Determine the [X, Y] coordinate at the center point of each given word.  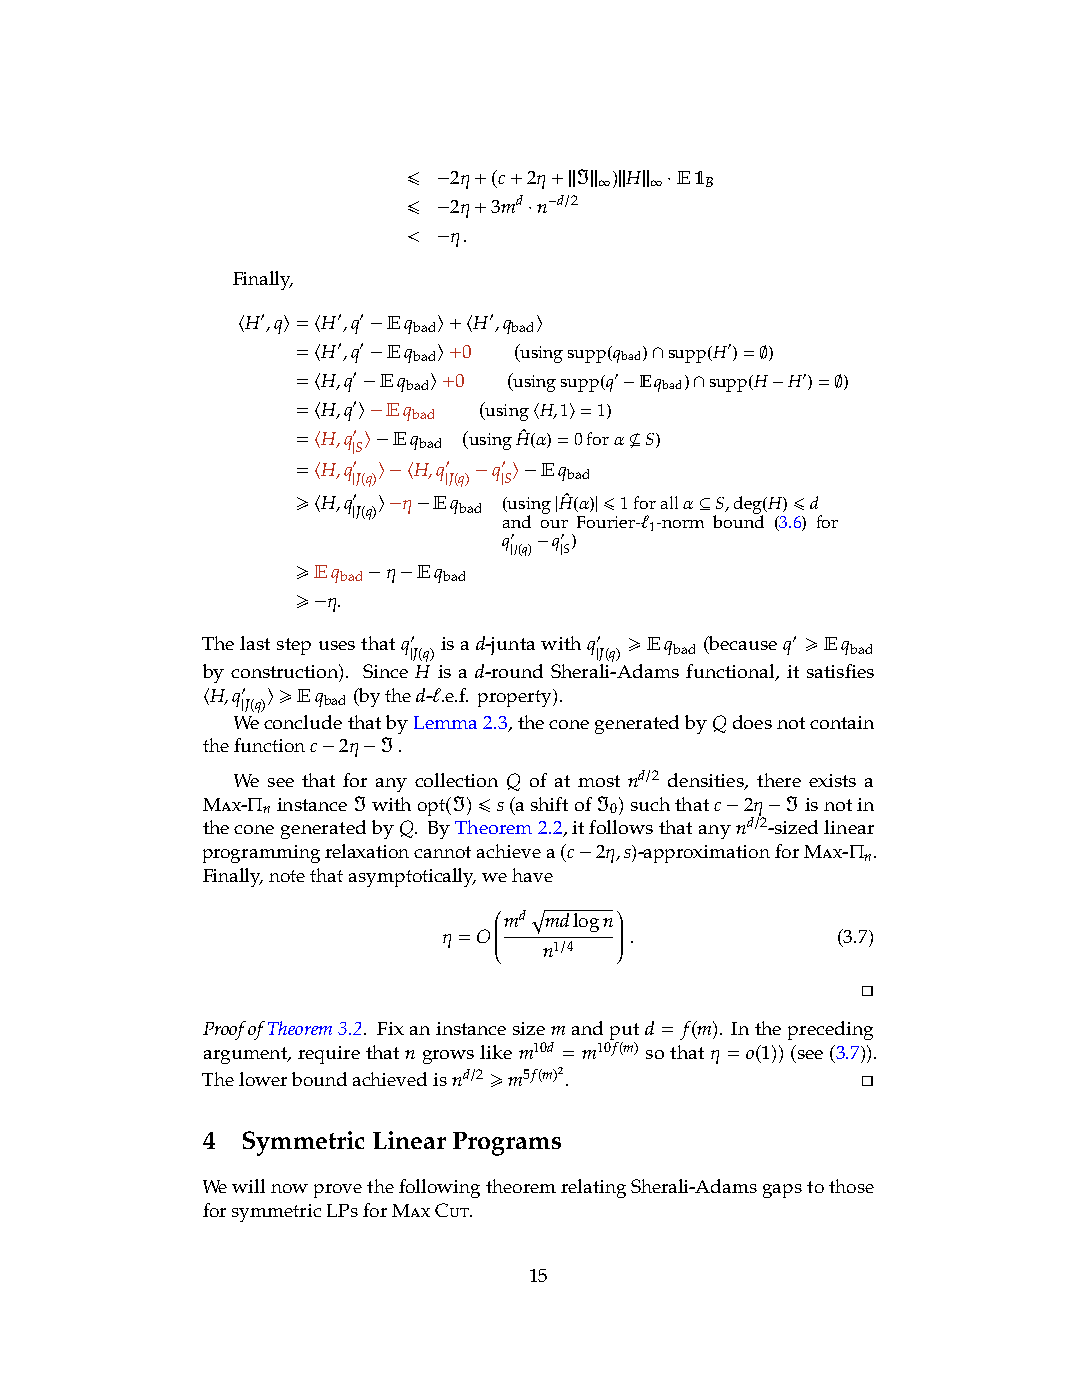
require [329, 1055]
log [586, 922]
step [294, 646]
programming [261, 854]
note [287, 876]
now [289, 1188]
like [496, 1052]
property [516, 698]
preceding [830, 1030]
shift [549, 804]
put [623, 1033]
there [779, 780]
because [742, 644]
